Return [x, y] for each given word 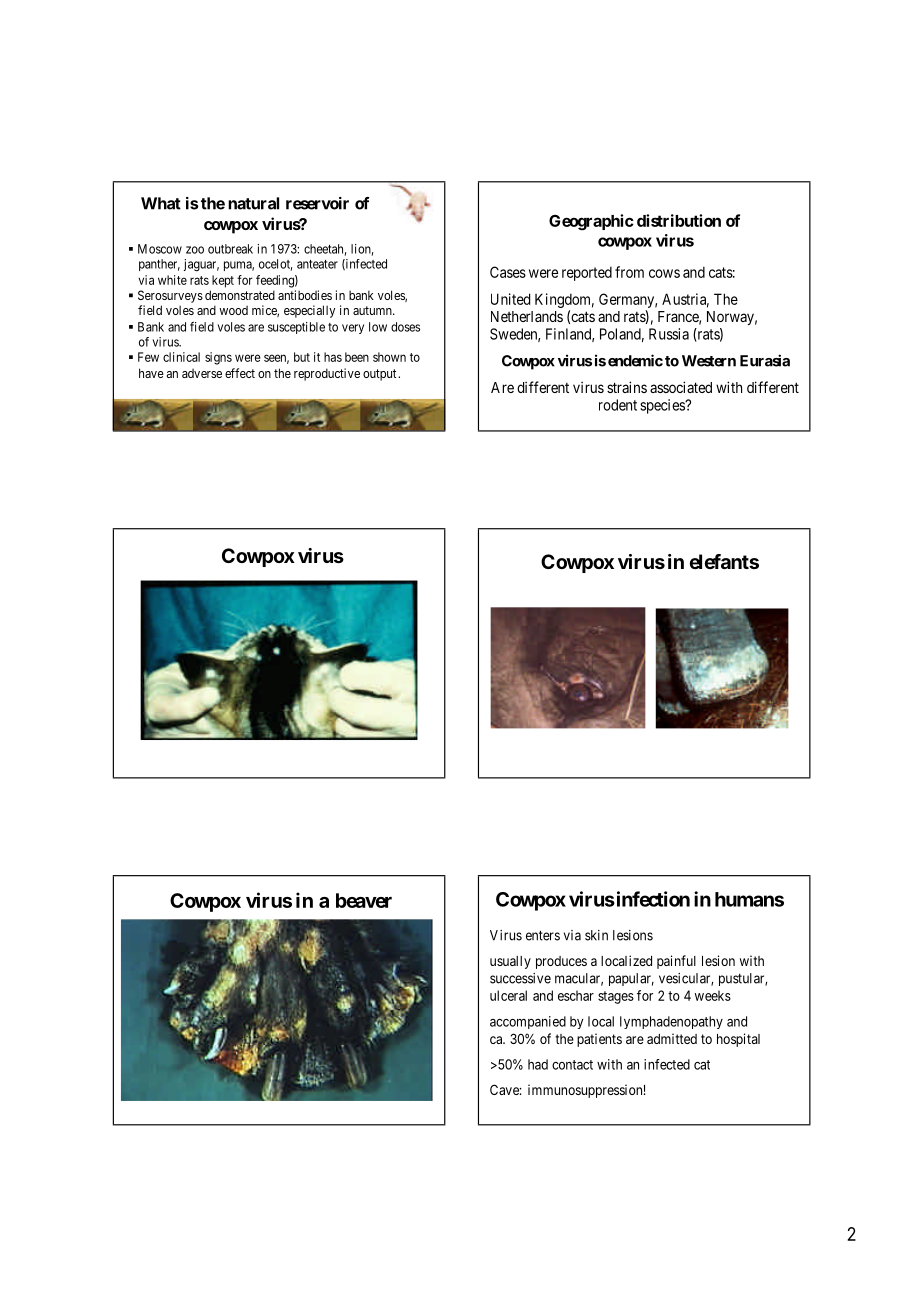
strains [627, 387]
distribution [679, 220]
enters [543, 936]
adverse [202, 373]
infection [652, 899]
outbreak [230, 249]
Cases [508, 272]
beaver [364, 900]
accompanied [528, 1022]
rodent [618, 405]
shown [389, 357]
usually [510, 962]
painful [676, 962]
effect [240, 373]
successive [520, 978]
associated [681, 387]
